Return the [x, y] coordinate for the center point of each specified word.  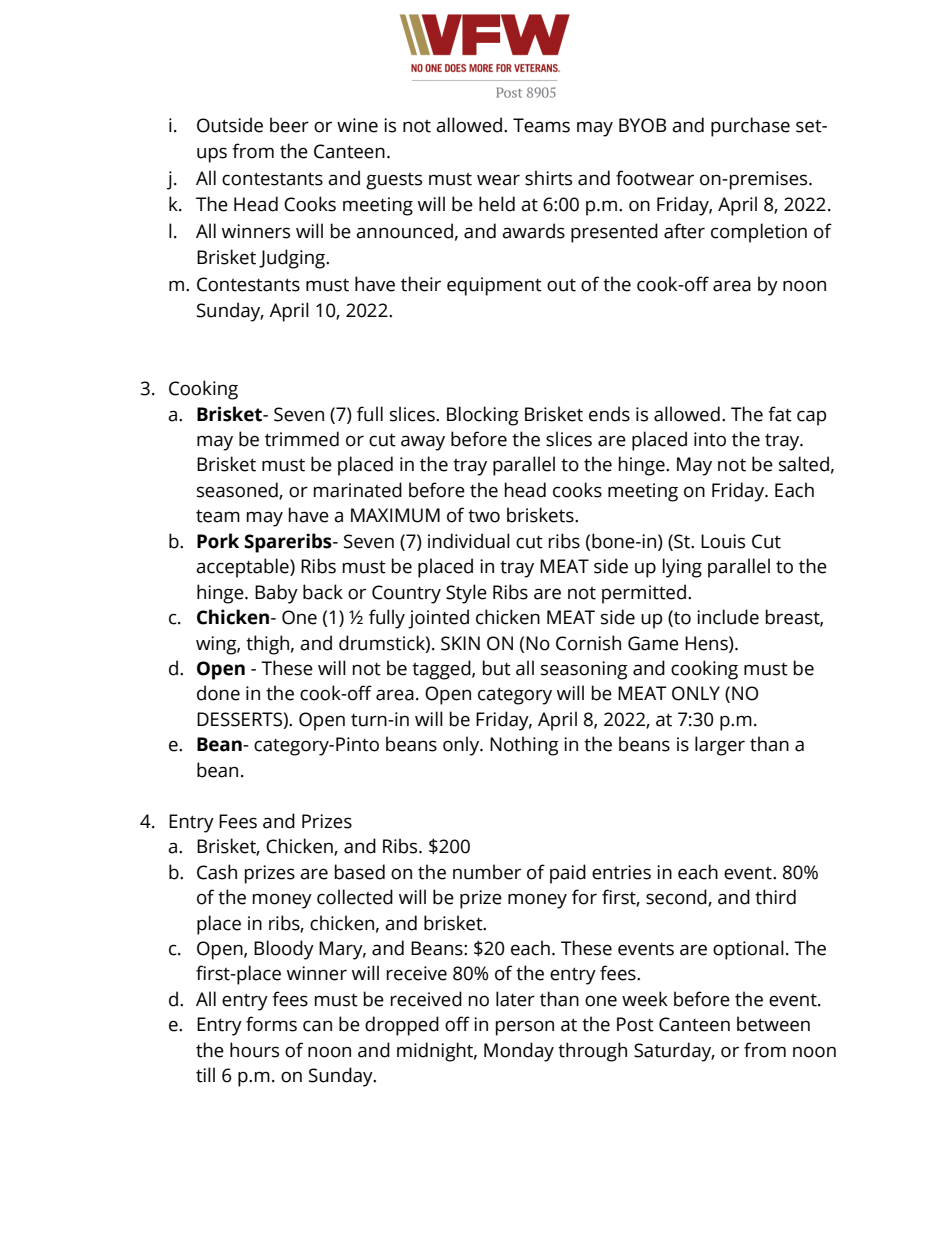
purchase [750, 127]
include [728, 617]
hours [254, 1050]
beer [289, 125]
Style [466, 594]
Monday [519, 1052]
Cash [217, 872]
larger [720, 746]
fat [780, 414]
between [773, 1024]
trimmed [302, 439]
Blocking [483, 416]
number [487, 872]
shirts [548, 178]
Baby [276, 594]
